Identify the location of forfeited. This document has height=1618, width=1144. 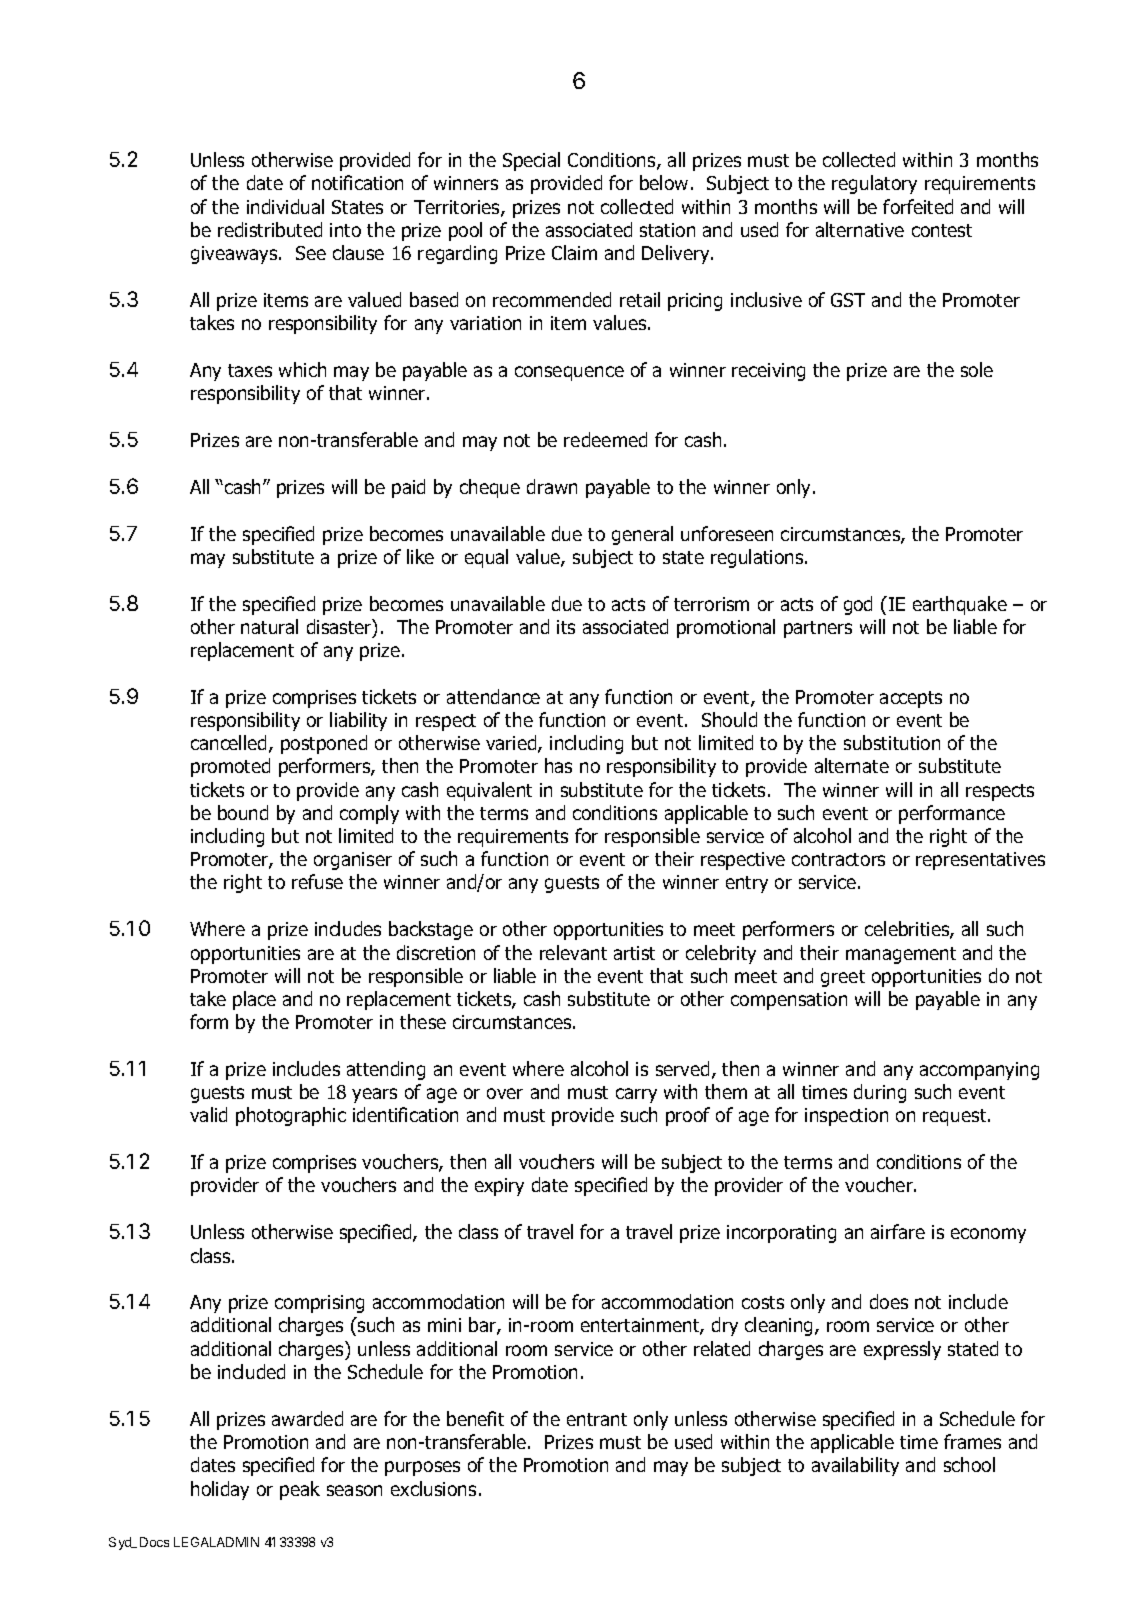
(918, 206).
